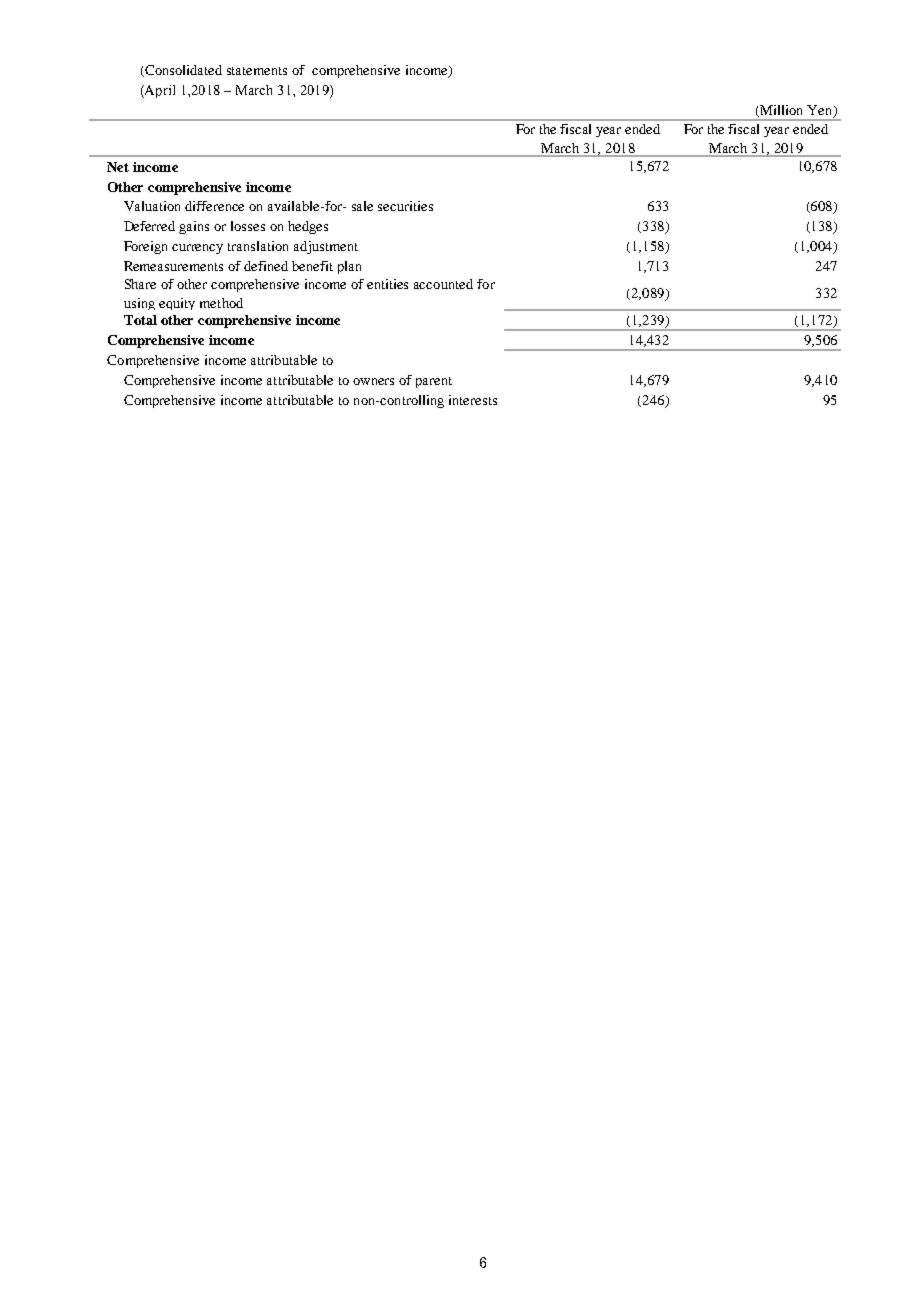 Image resolution: width=924 pixels, height=1308 pixels. What do you see at coordinates (182, 71) in the page?
I see `Consolidated` at bounding box center [182, 71].
